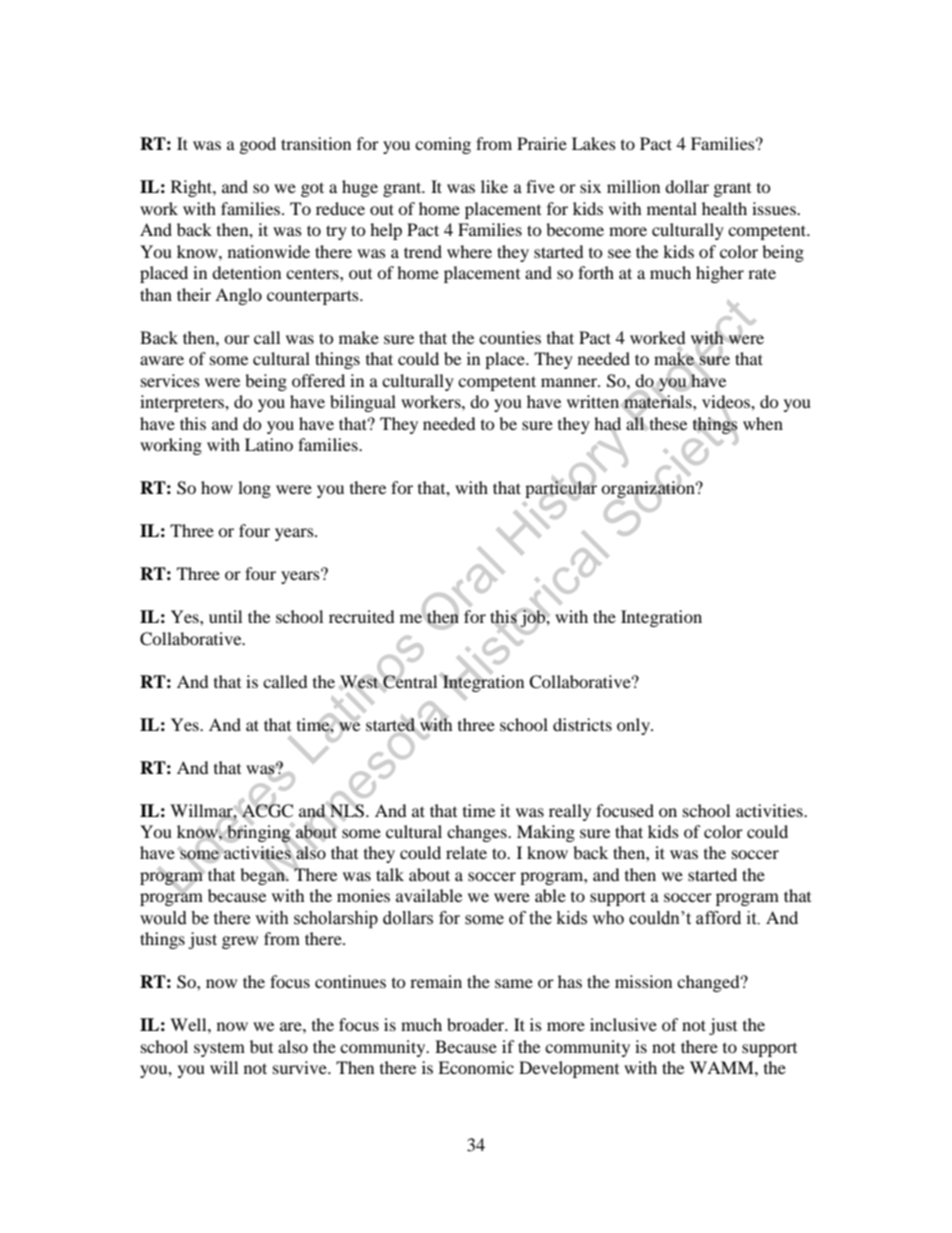 The width and height of the document is (952, 1233). Describe the element at coordinates (217, 487) in the document. I see `how` at that location.
